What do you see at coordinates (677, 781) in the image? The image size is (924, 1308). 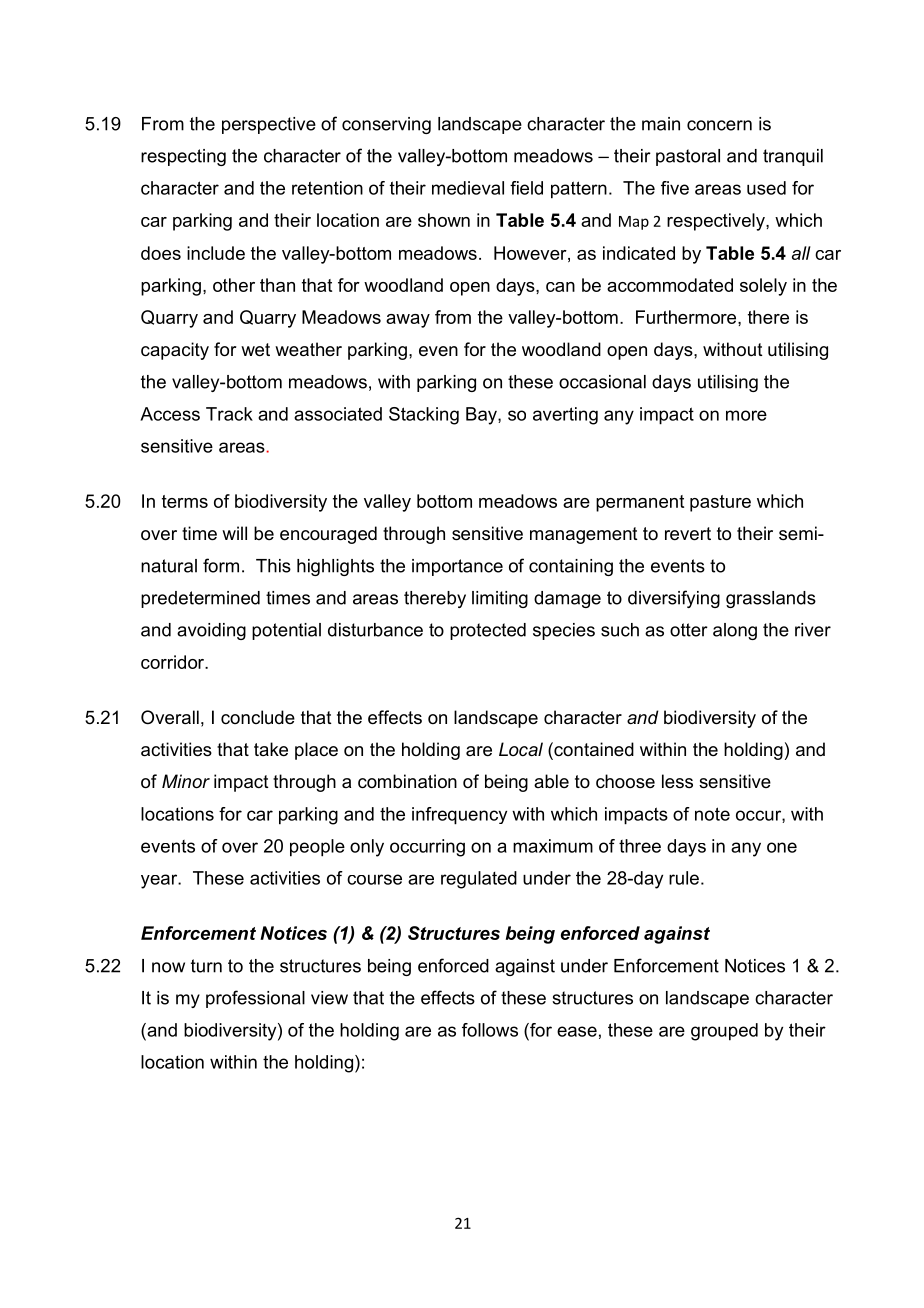 I see `less` at bounding box center [677, 781].
